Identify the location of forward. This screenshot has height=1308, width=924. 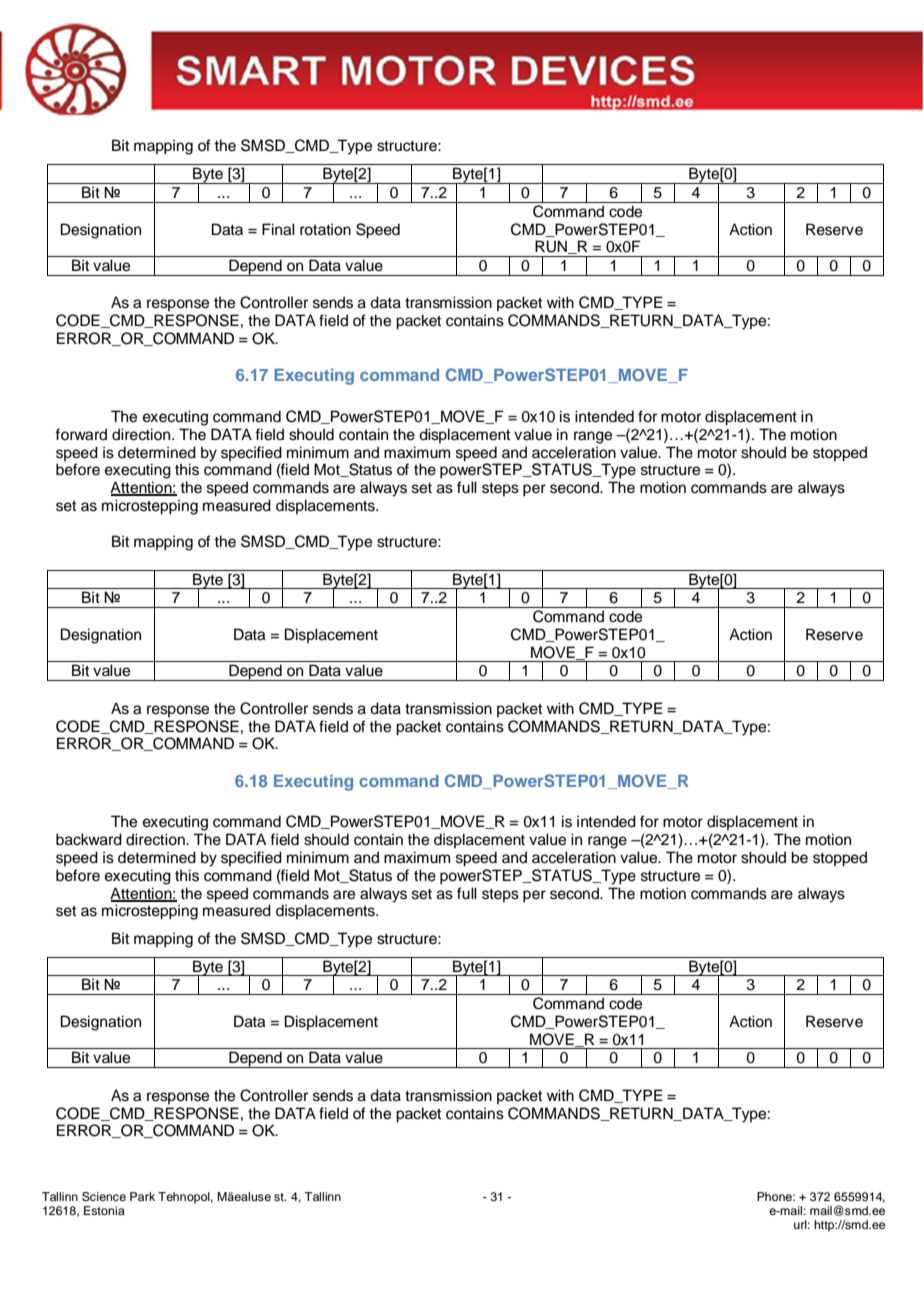
(81, 434).
